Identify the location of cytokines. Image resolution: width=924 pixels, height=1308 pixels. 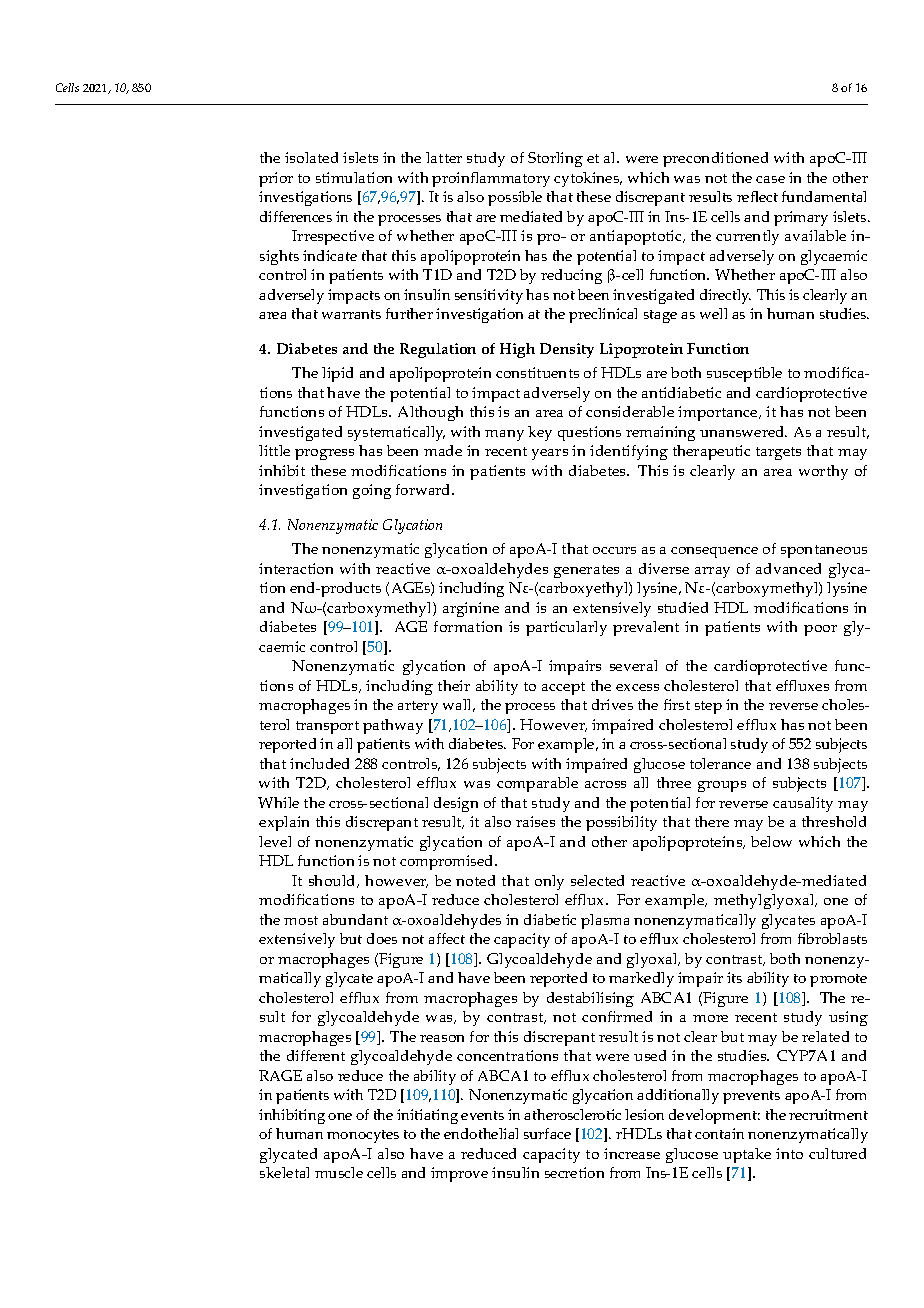
(588, 179).
